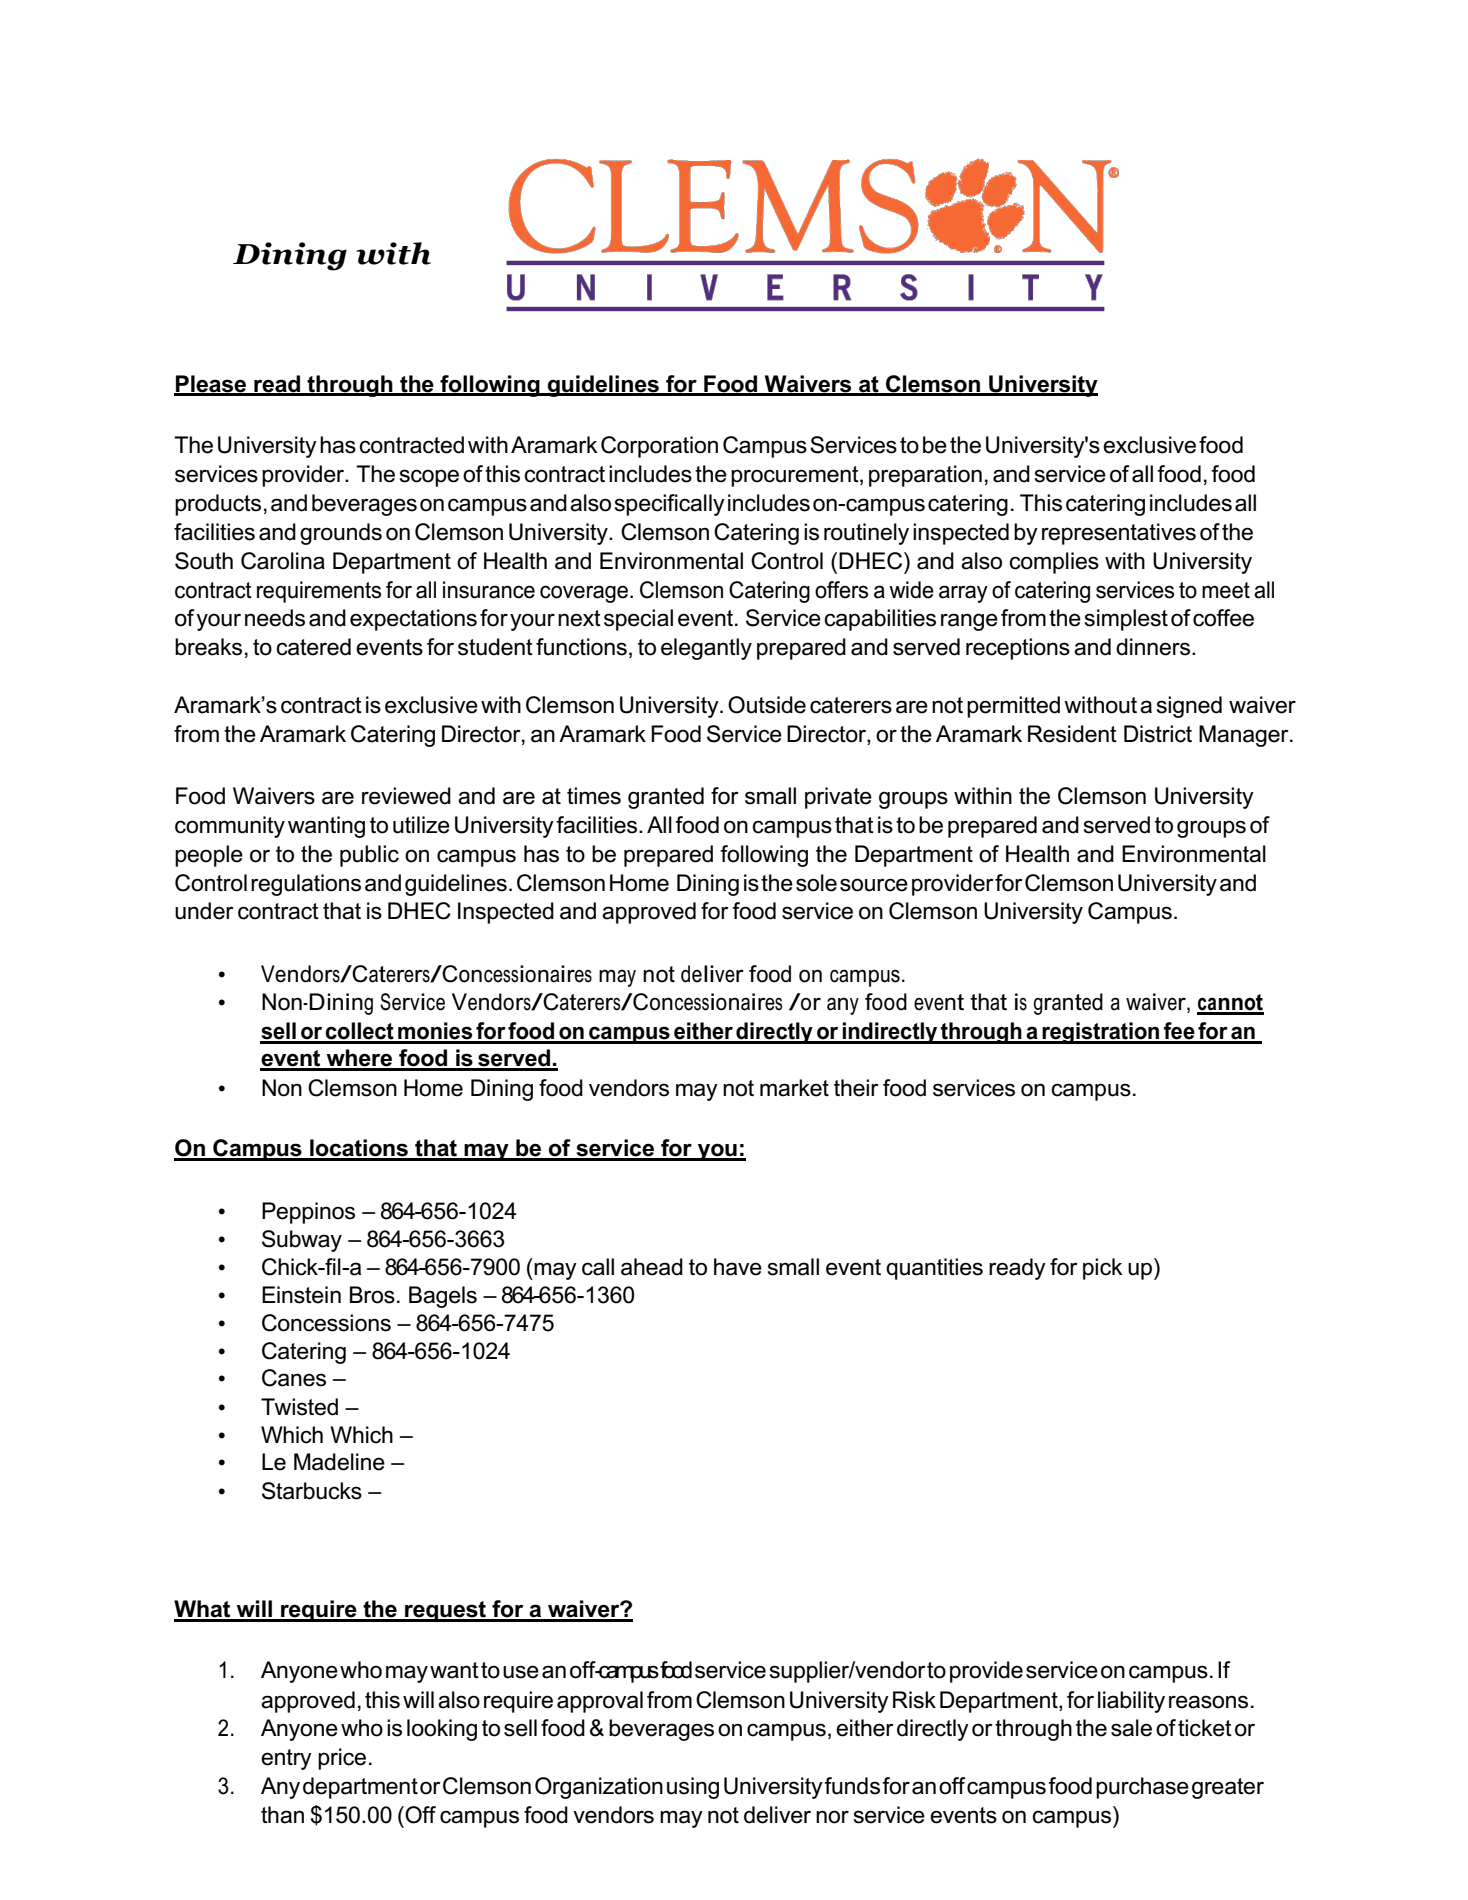 This screenshot has height=1900, width=1468. I want to click on Subway, so click(302, 1241).
